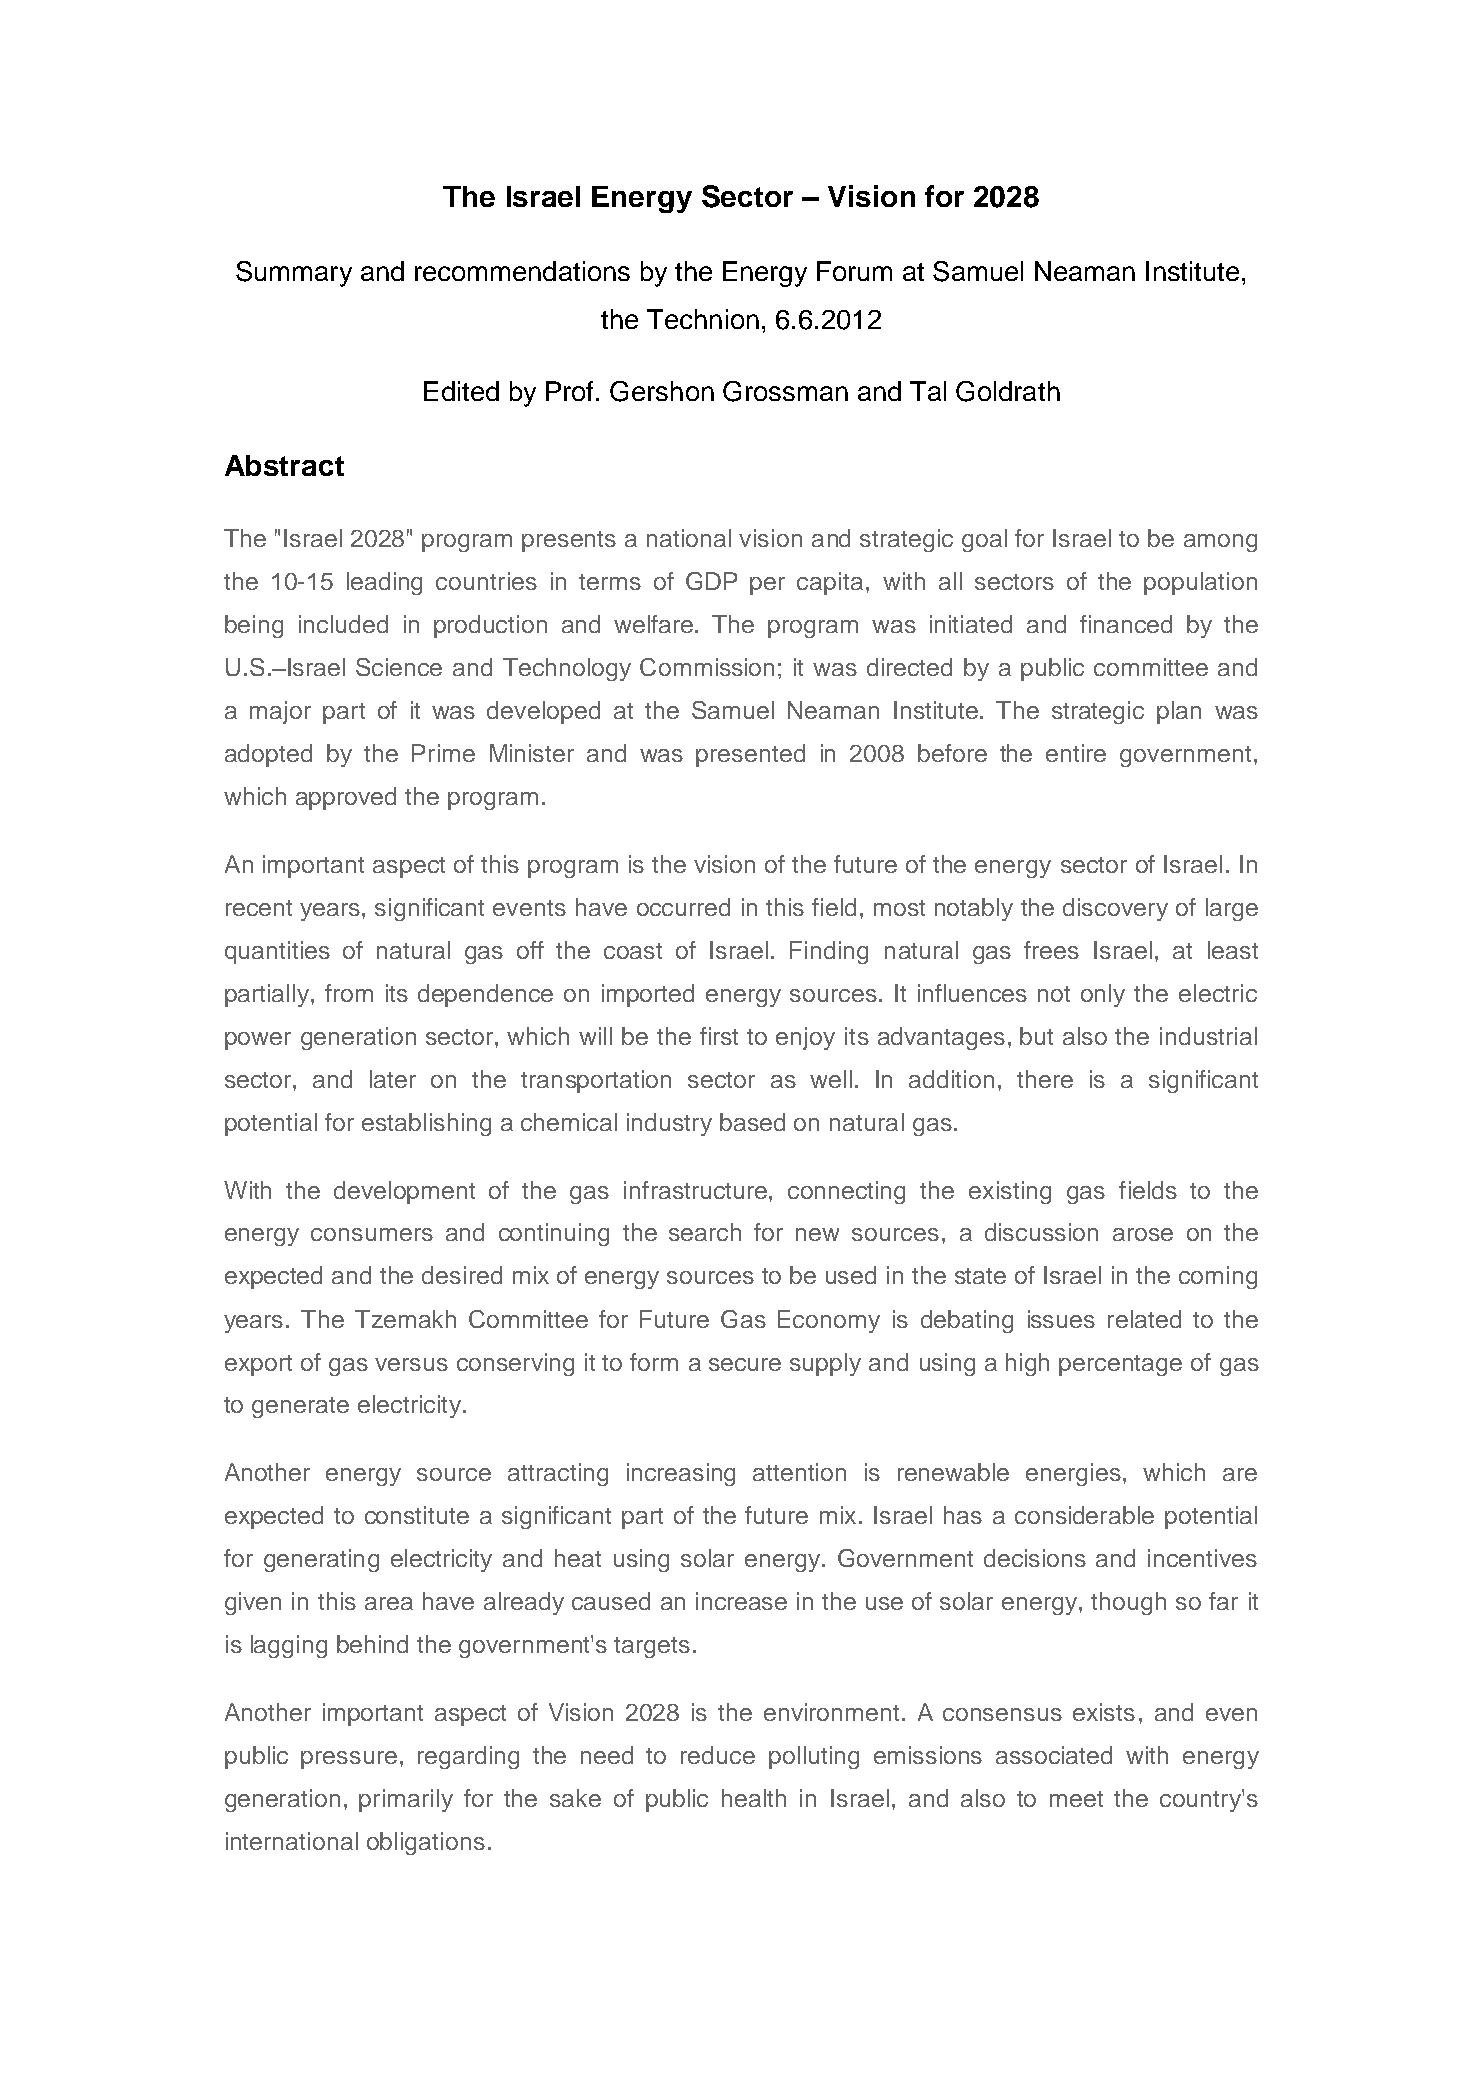 The width and height of the screenshot is (1483, 2097). I want to click on primarily, so click(406, 1800).
